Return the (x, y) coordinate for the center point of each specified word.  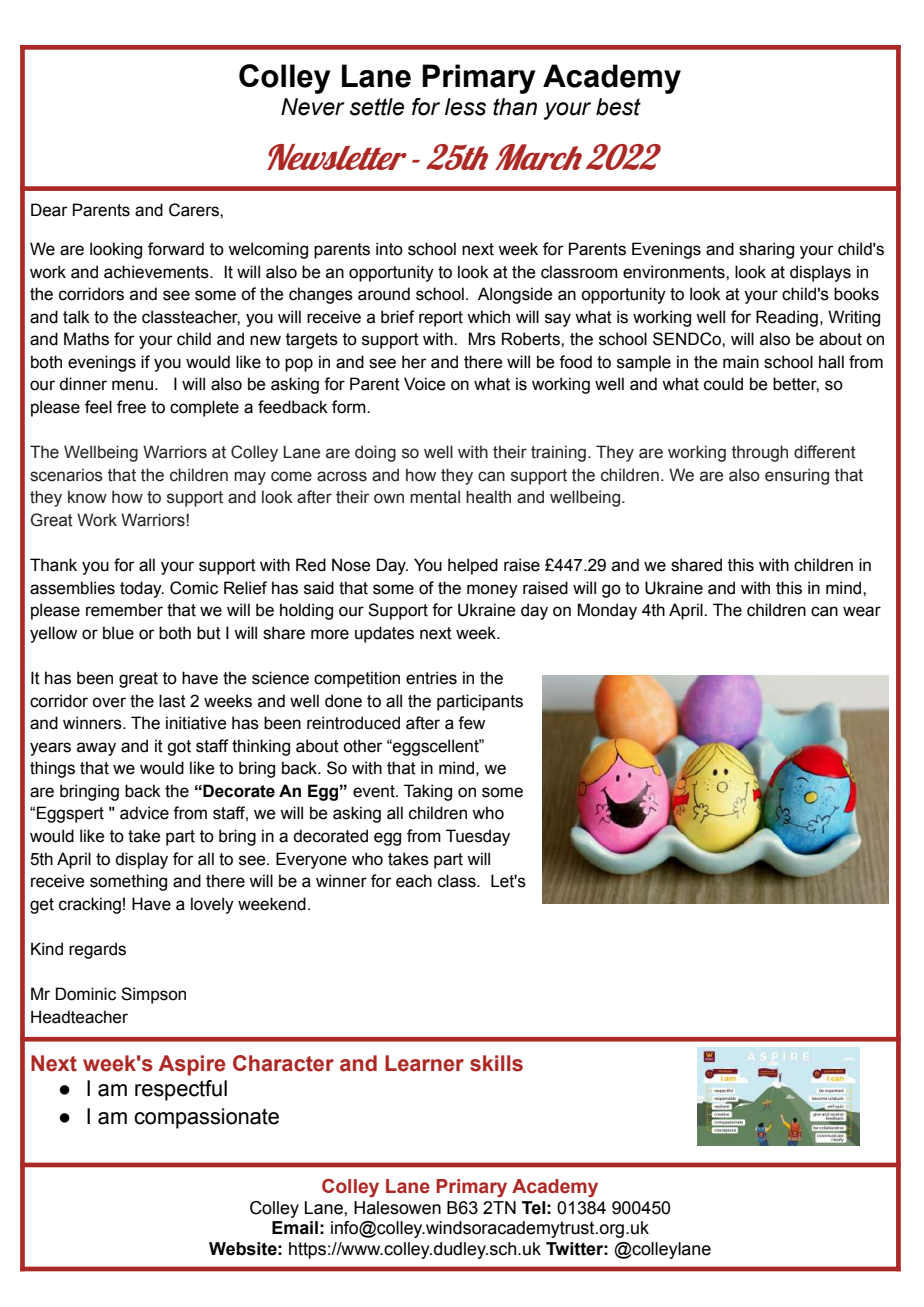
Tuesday (478, 837)
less (465, 107)
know (87, 497)
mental (435, 497)
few (471, 723)
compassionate (206, 1118)
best (618, 107)
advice (144, 813)
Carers (195, 210)
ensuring (797, 476)
